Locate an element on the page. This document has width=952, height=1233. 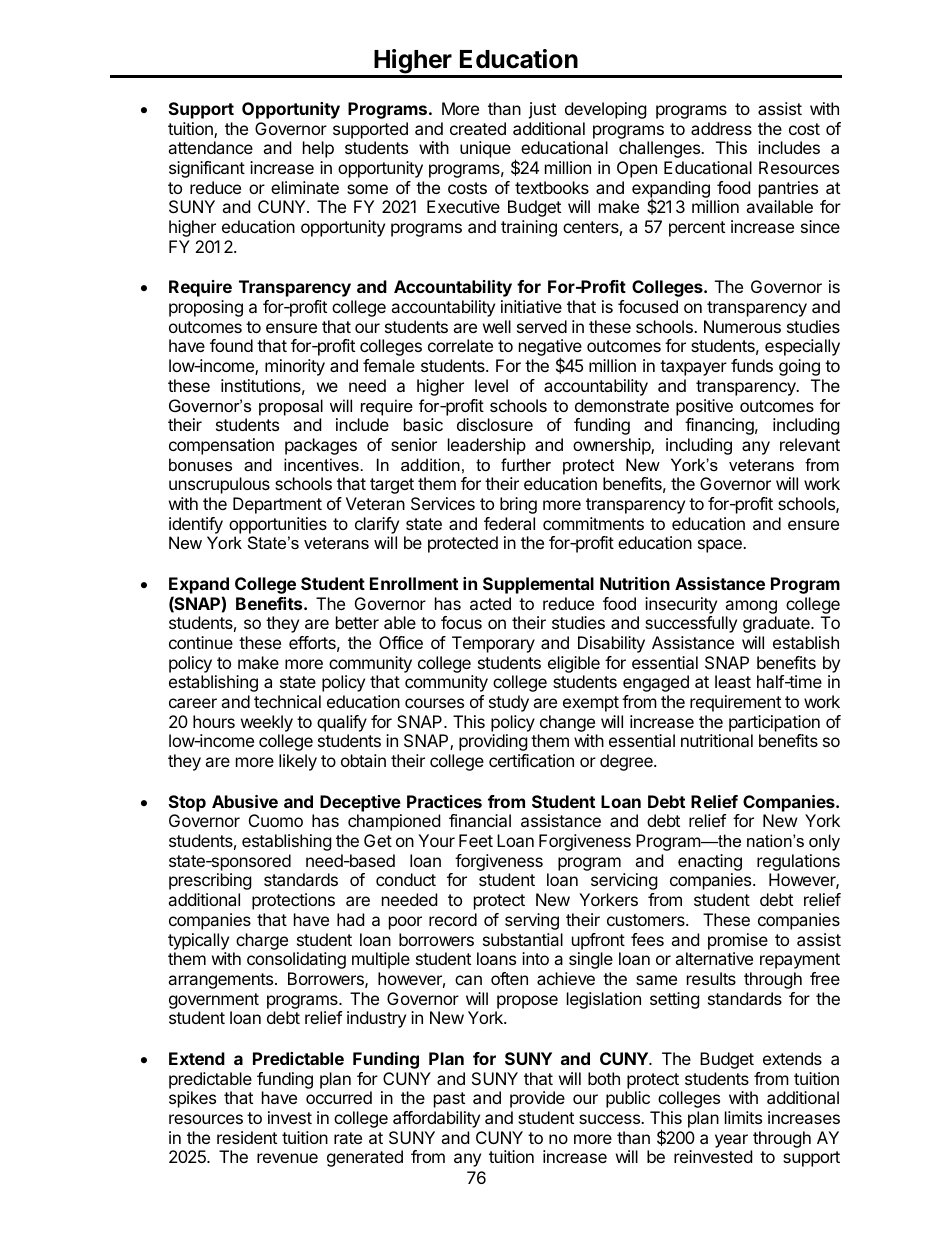
Abusive is located at coordinates (245, 801).
